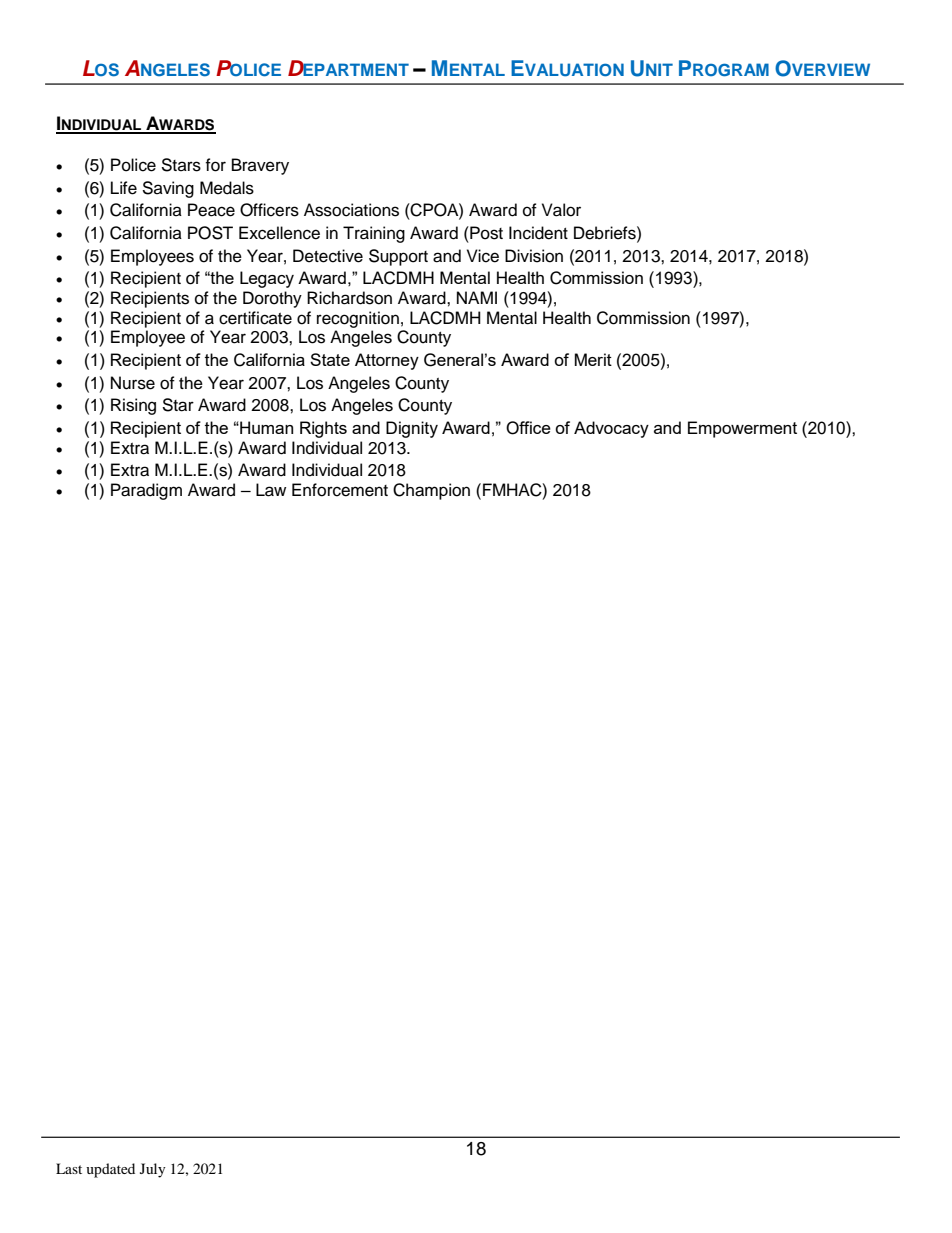 This page has height=1233, width=952. What do you see at coordinates (561, 210) in the page?
I see `Valor` at bounding box center [561, 210].
